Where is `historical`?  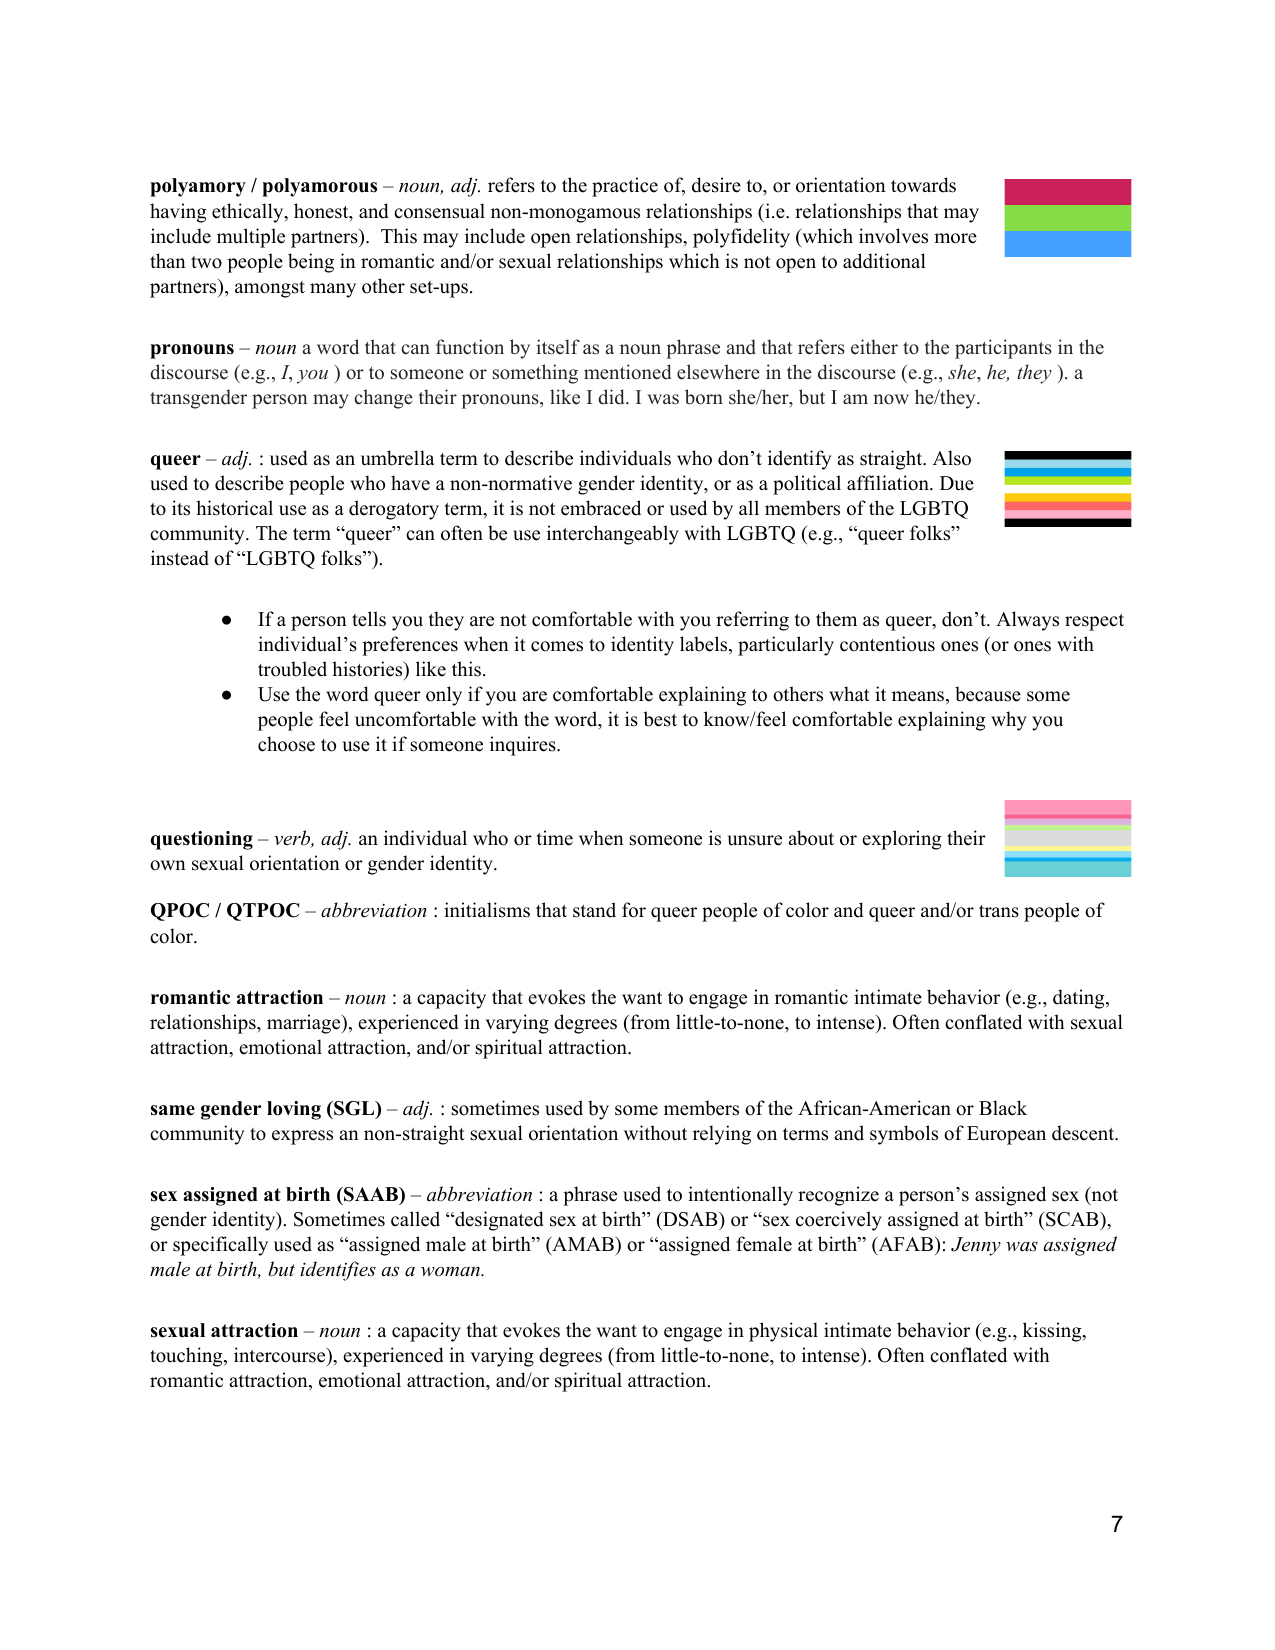 historical is located at coordinates (234, 508).
